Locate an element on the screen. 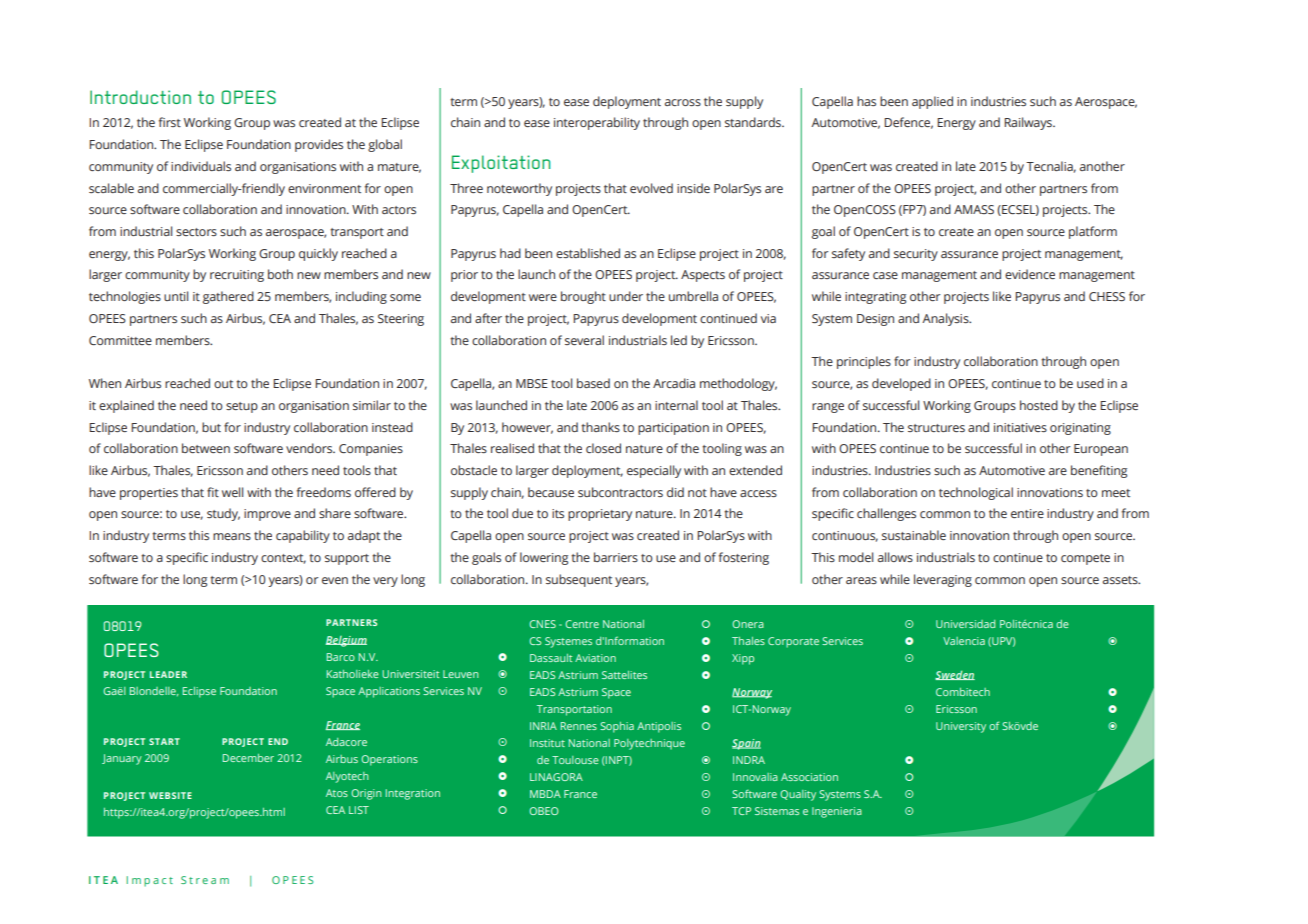 The height and width of the screenshot is (924, 1308). first is located at coordinates (170, 122).
